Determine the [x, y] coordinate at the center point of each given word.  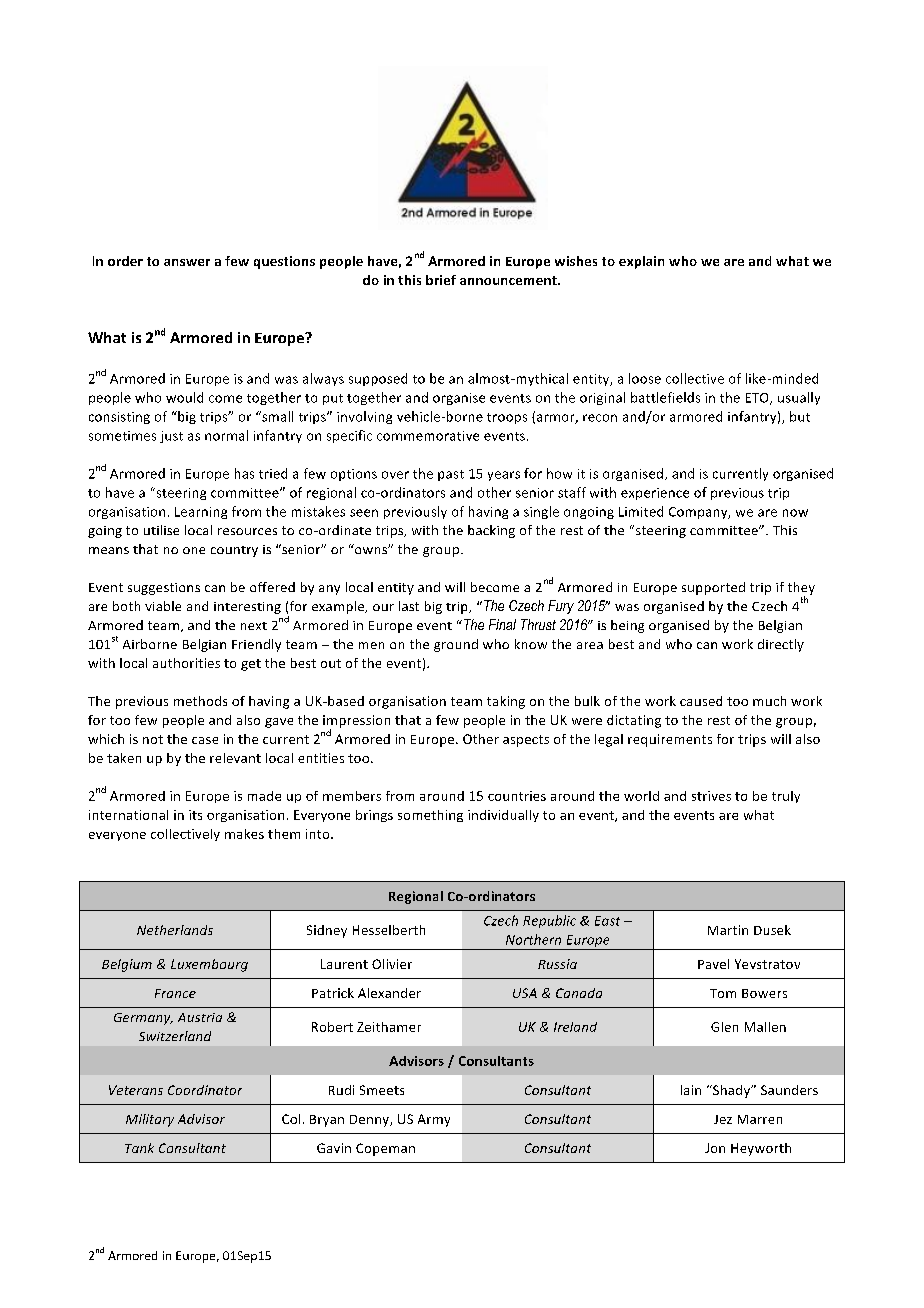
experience [655, 494]
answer [187, 262]
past [451, 475]
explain [641, 262]
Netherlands [175, 930]
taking [506, 702]
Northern [533, 939]
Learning [201, 513]
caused [701, 701]
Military [150, 1120]
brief [441, 280]
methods [200, 701]
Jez [723, 1119]
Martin [728, 930]
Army [434, 1120]
